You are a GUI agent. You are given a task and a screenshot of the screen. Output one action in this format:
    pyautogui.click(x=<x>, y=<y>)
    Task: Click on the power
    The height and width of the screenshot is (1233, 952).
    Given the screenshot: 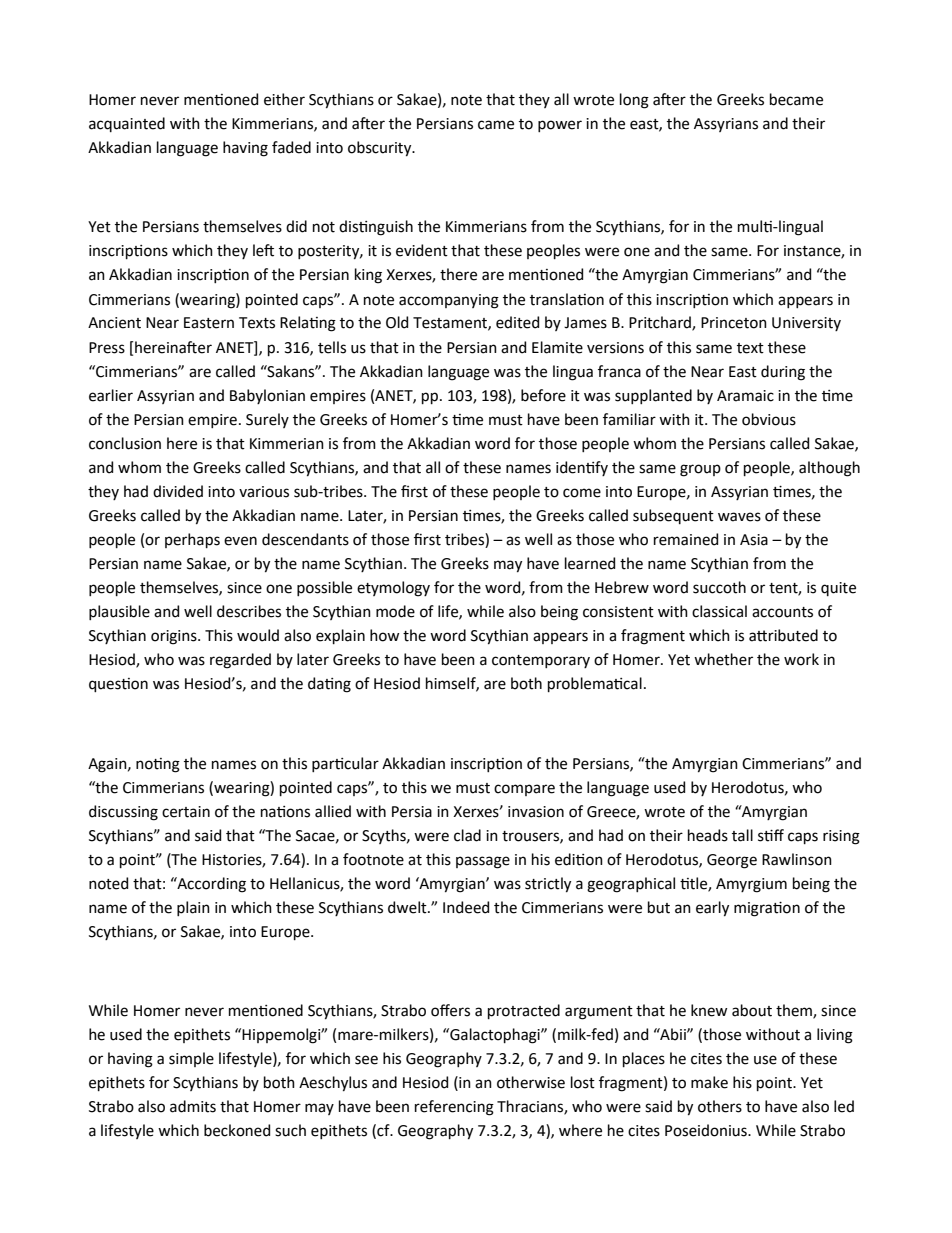 What is the action you would take?
    pyautogui.click(x=560, y=126)
